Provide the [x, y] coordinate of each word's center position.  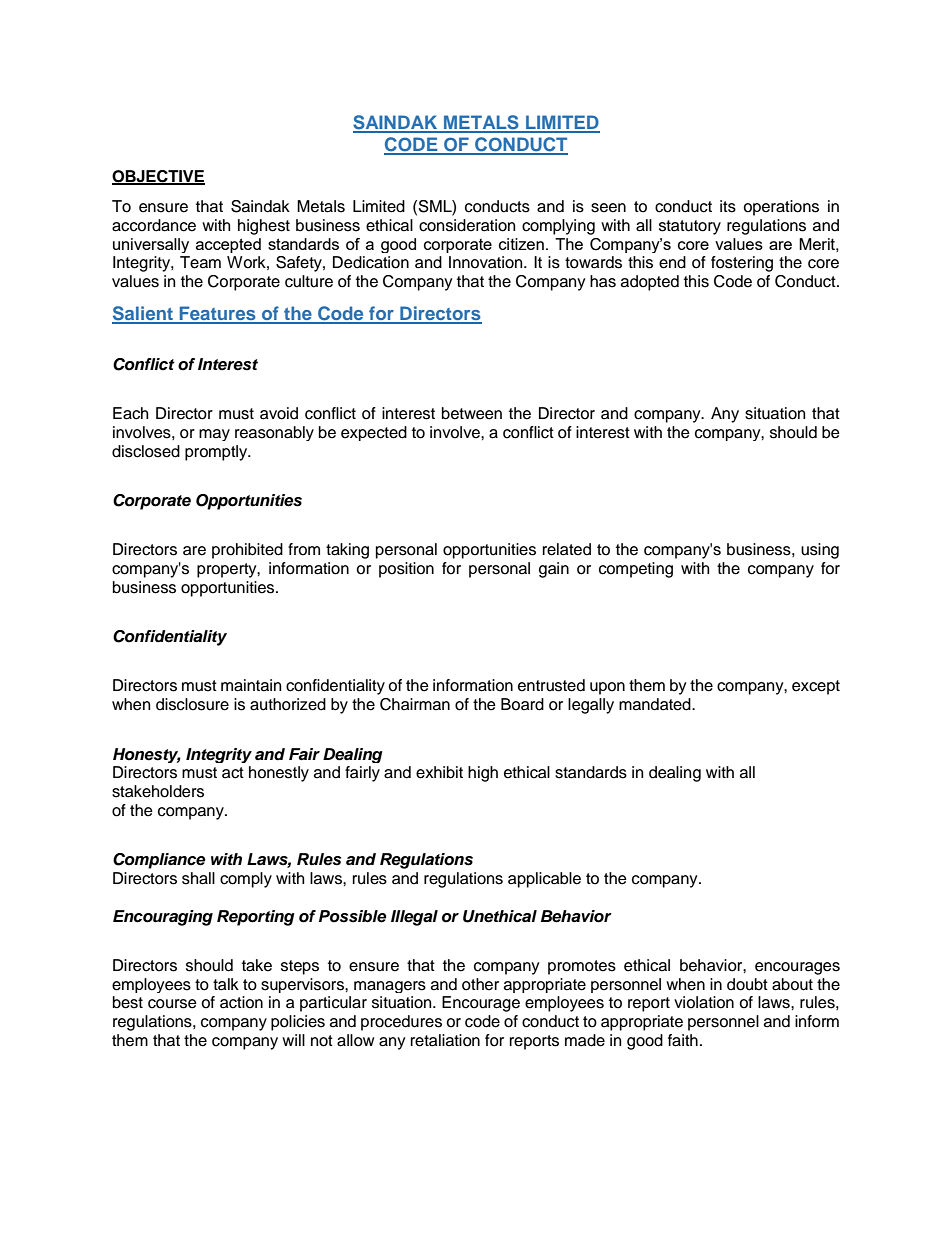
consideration [467, 225]
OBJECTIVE [158, 177]
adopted [650, 283]
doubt [747, 984]
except [816, 687]
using [820, 551]
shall [198, 878]
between [472, 413]
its [728, 206]
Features [218, 314]
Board [522, 704]
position [406, 570]
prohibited [247, 551]
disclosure [192, 704]
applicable [544, 880]
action [241, 1002]
